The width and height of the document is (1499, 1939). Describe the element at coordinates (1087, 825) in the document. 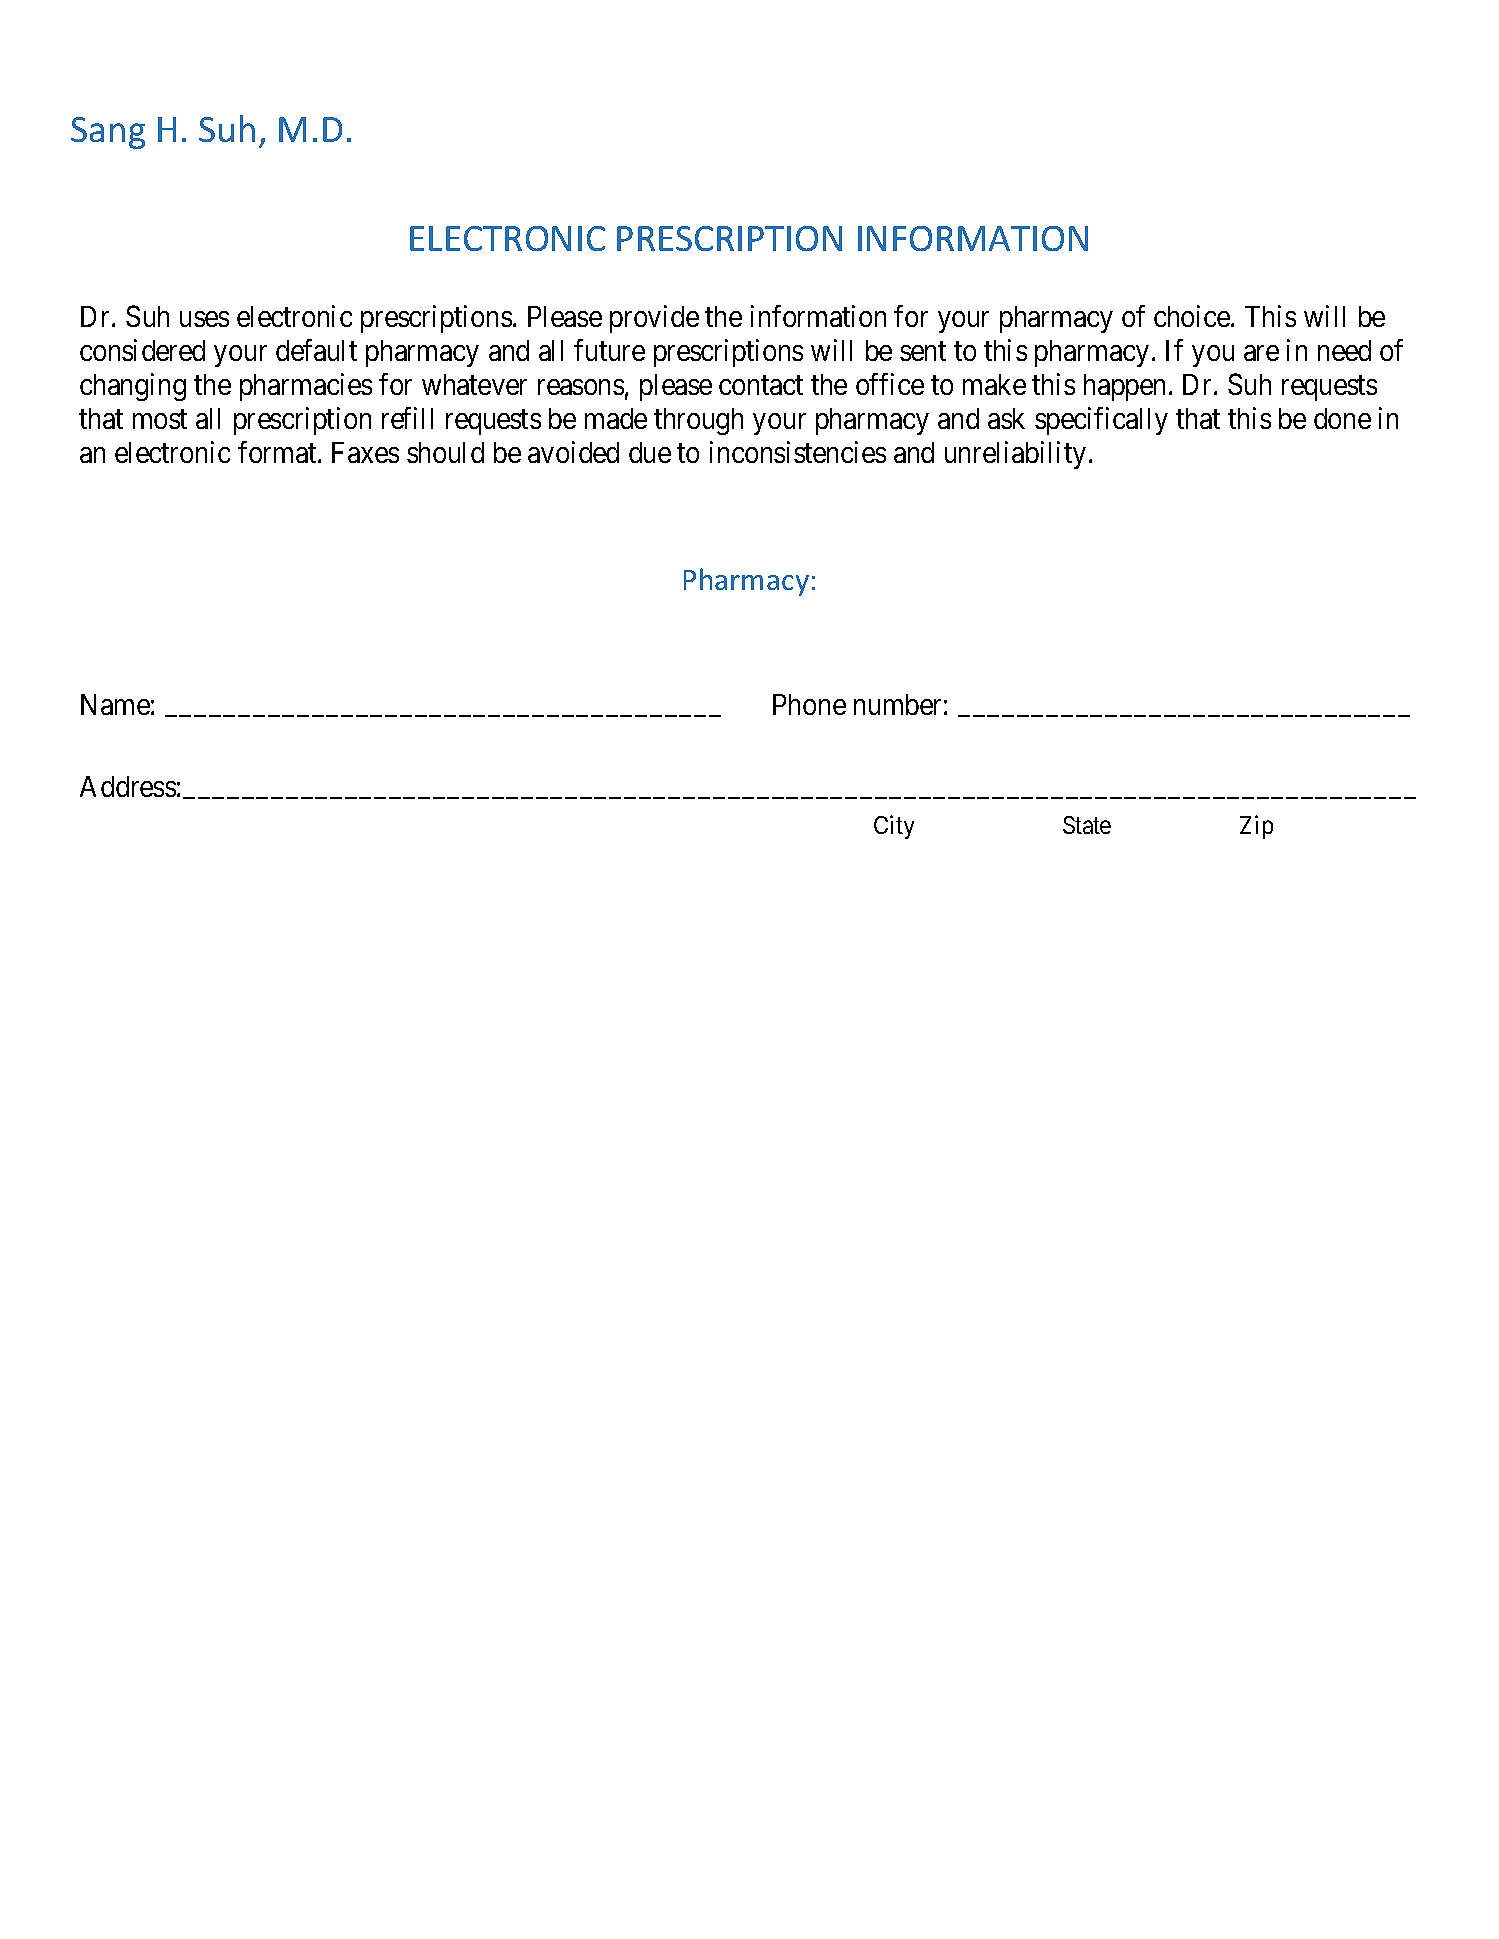

I see `State` at that location.
